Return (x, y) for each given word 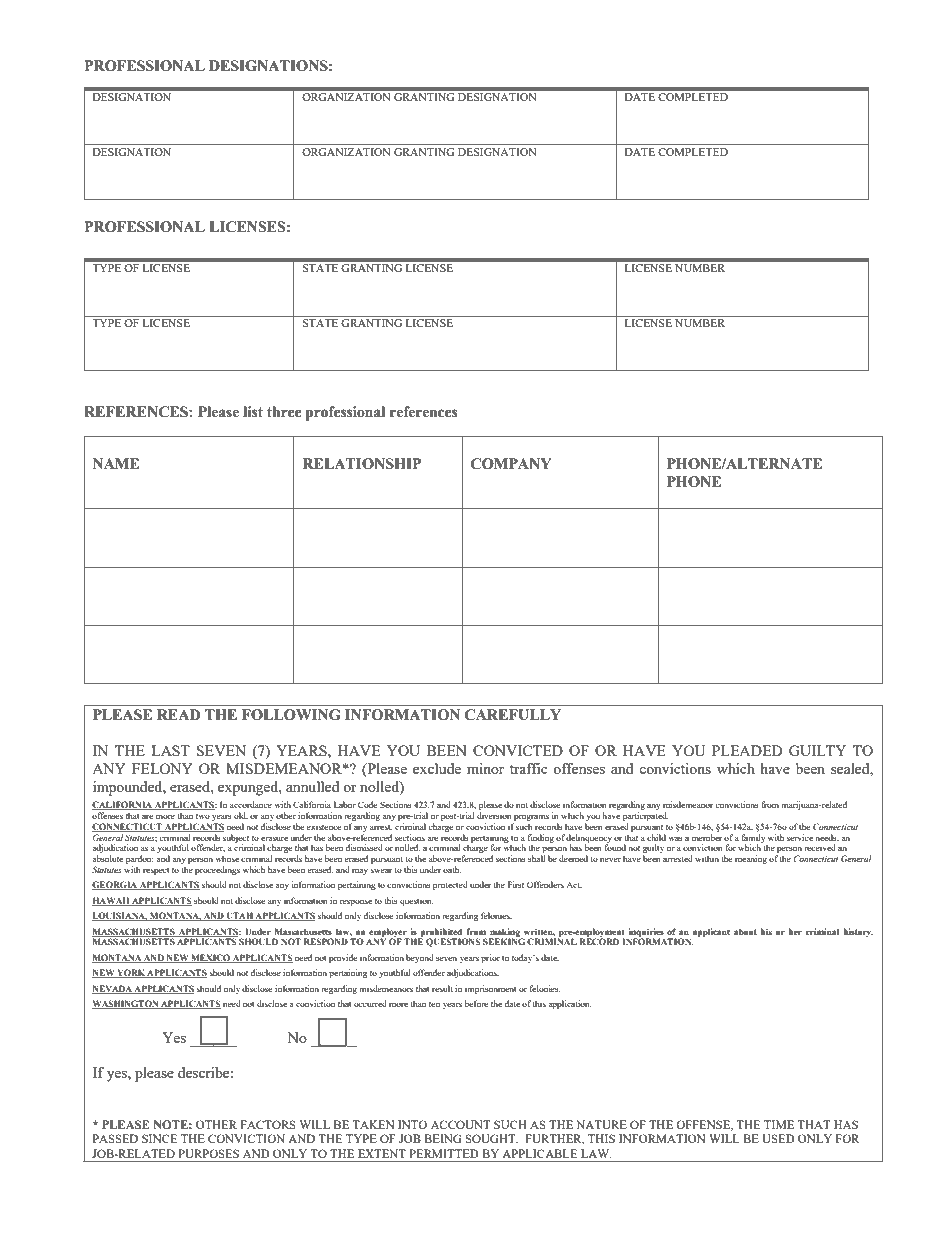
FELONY (162, 768)
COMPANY (511, 464)
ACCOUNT (461, 1124)
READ (178, 714)
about (745, 931)
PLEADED (747, 750)
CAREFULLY (513, 715)
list (253, 412)
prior (490, 958)
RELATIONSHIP (362, 464)
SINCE (159, 1138)
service (800, 837)
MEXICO (211, 958)
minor (485, 768)
